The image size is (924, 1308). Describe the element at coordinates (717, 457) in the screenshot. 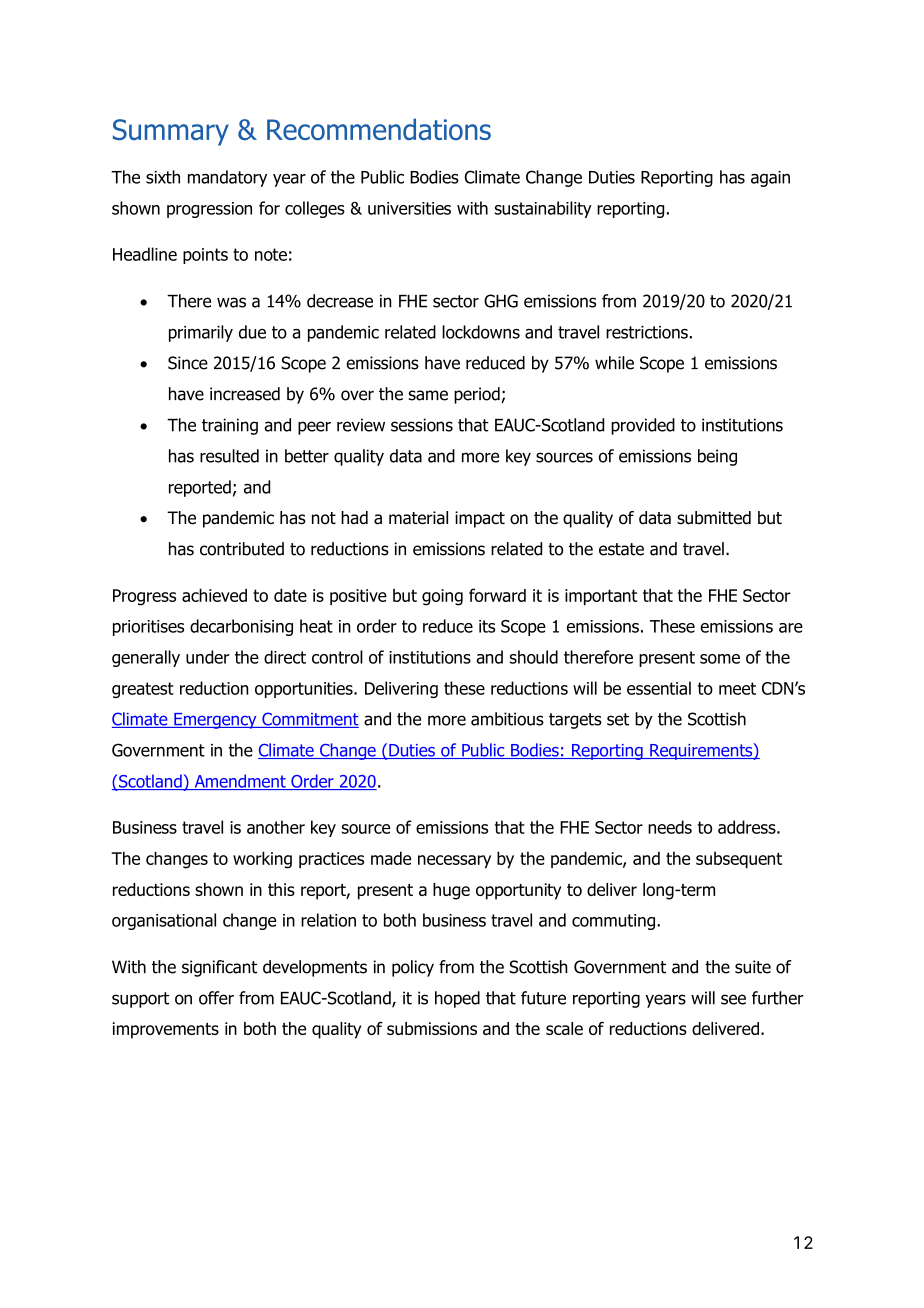

I see `being` at that location.
